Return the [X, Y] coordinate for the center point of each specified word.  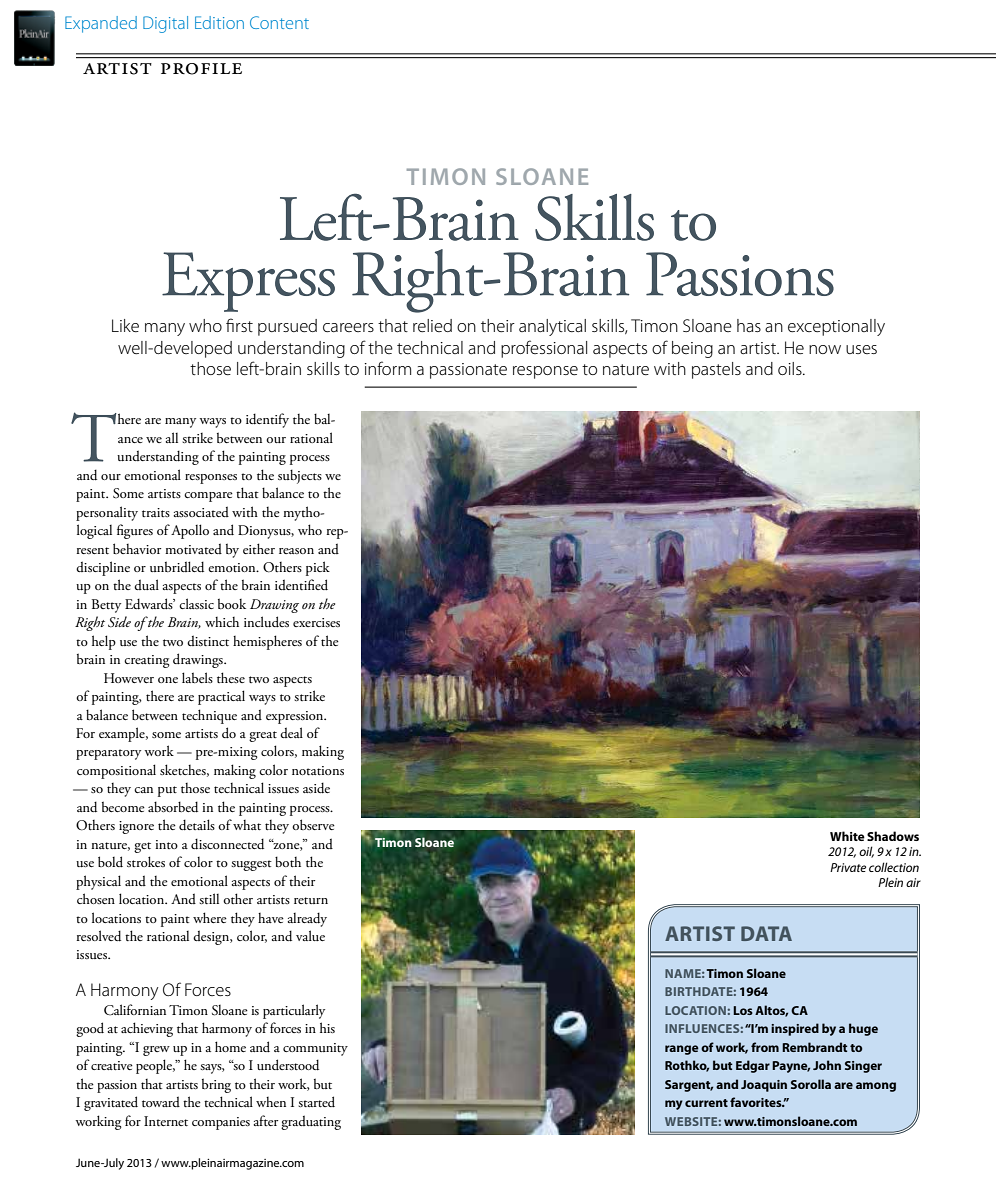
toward [161, 1101]
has [749, 325]
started [316, 1101]
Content [279, 22]
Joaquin [764, 1086]
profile [201, 69]
